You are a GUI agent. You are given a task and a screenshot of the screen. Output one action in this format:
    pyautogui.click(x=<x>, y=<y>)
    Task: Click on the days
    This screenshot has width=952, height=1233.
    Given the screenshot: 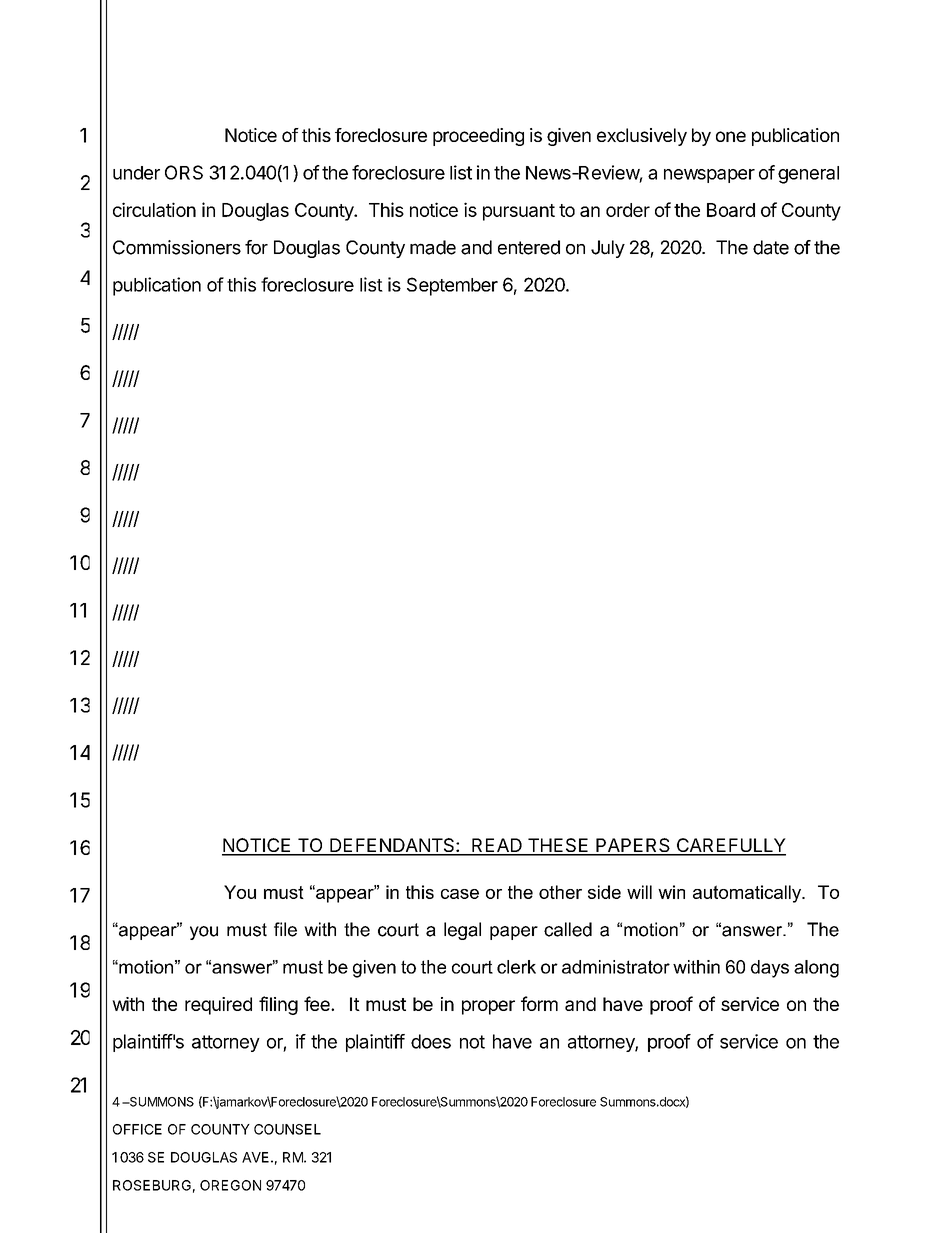 What is the action you would take?
    pyautogui.click(x=770, y=969)
